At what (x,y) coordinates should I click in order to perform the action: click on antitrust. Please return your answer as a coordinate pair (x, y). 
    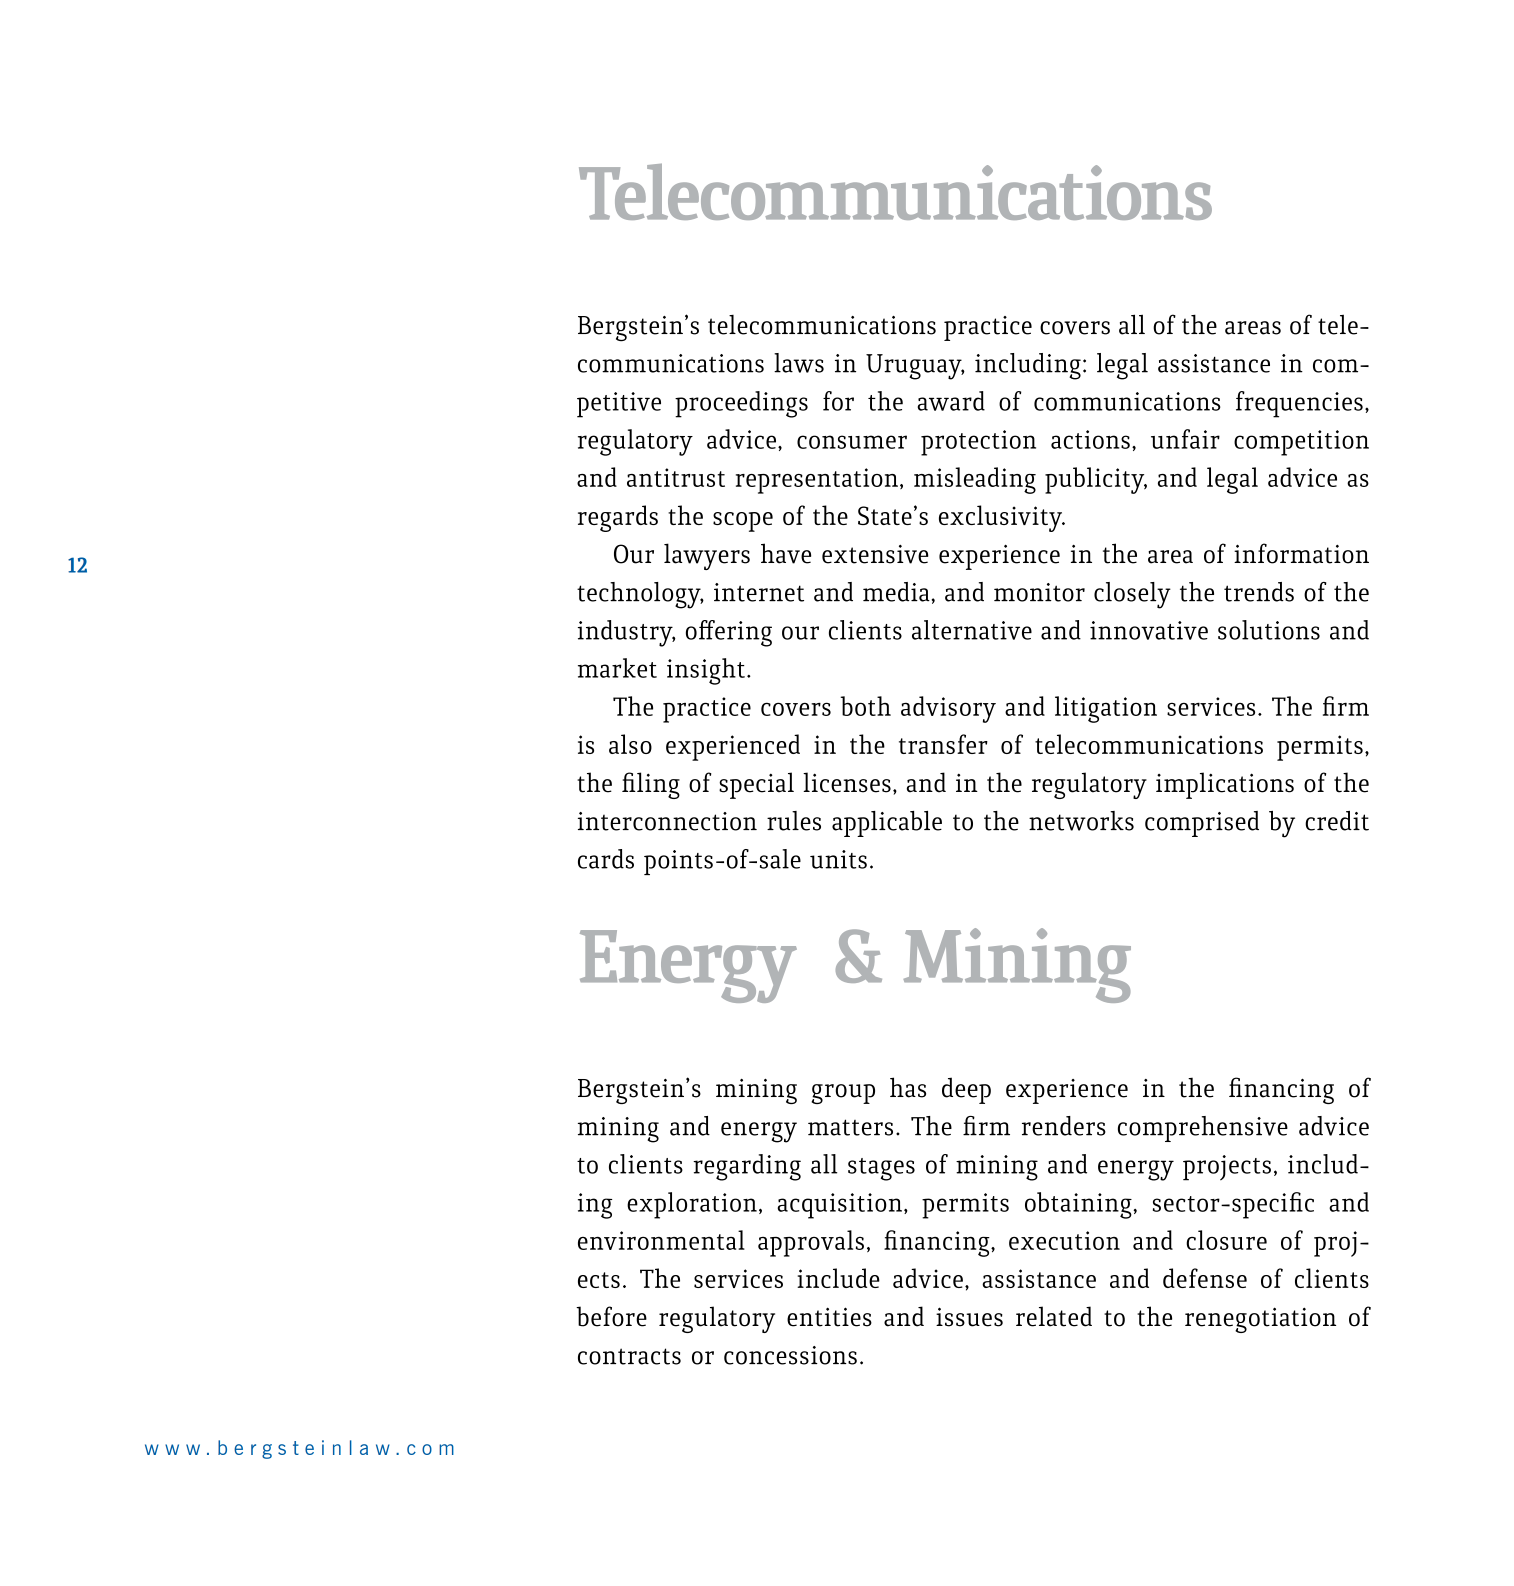
    Looking at the image, I should click on (676, 477).
